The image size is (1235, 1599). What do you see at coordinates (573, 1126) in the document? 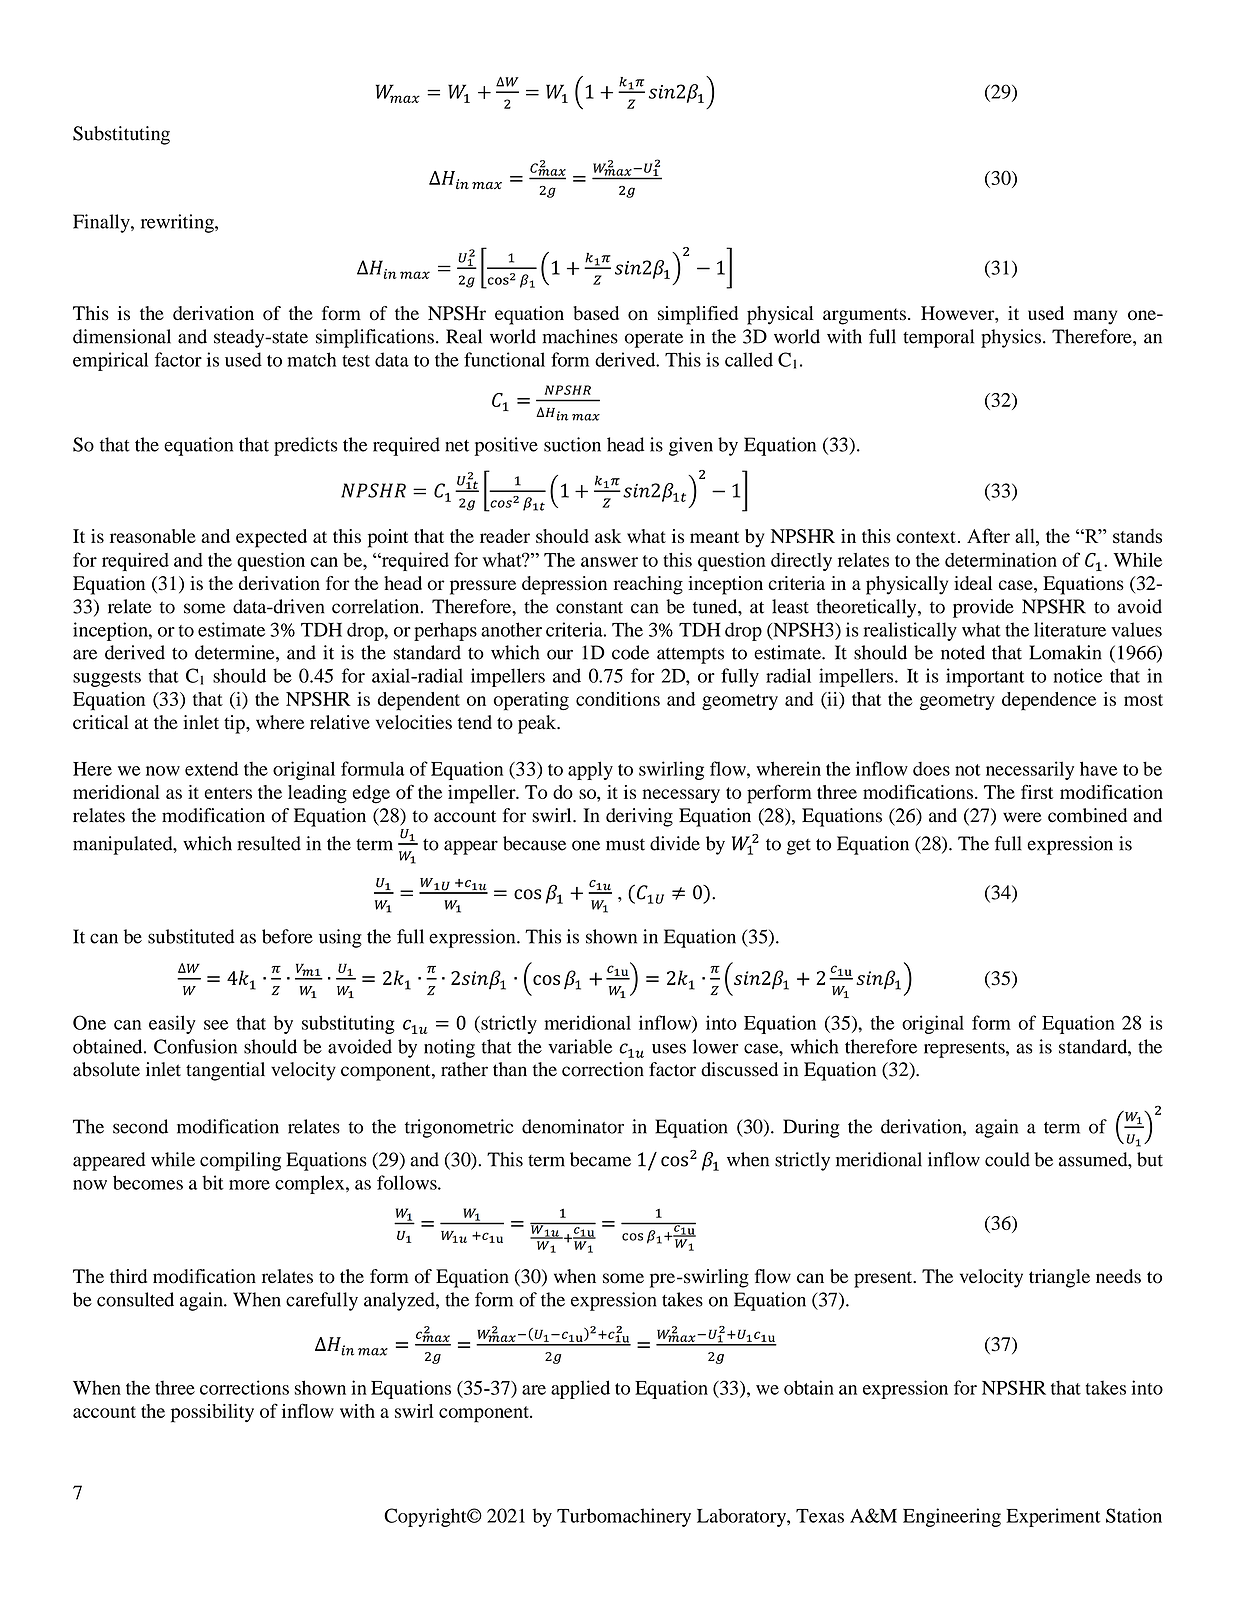
I see `denominator` at bounding box center [573, 1126].
